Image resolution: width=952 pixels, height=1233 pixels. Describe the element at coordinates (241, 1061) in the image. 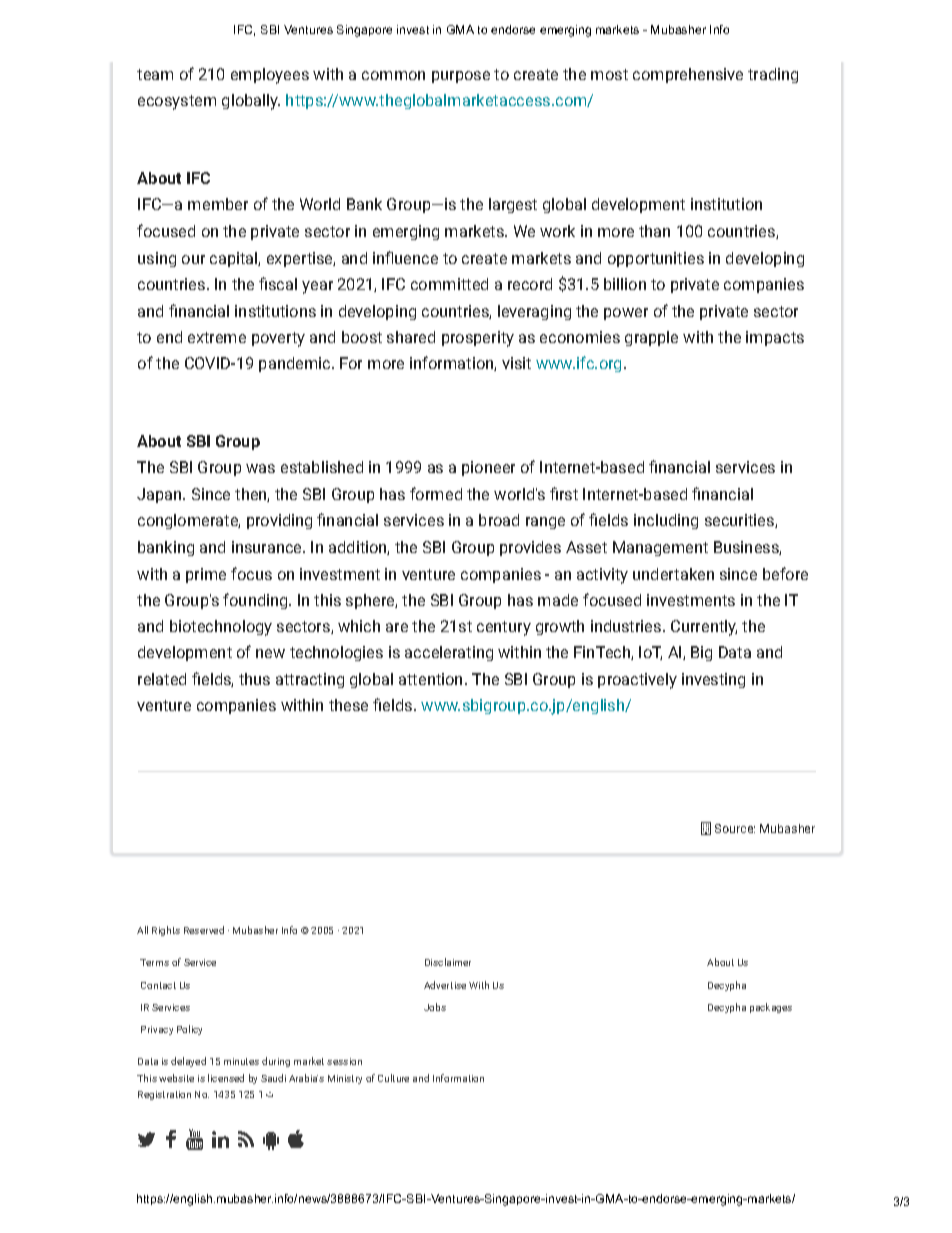

I see `minutes` at that location.
